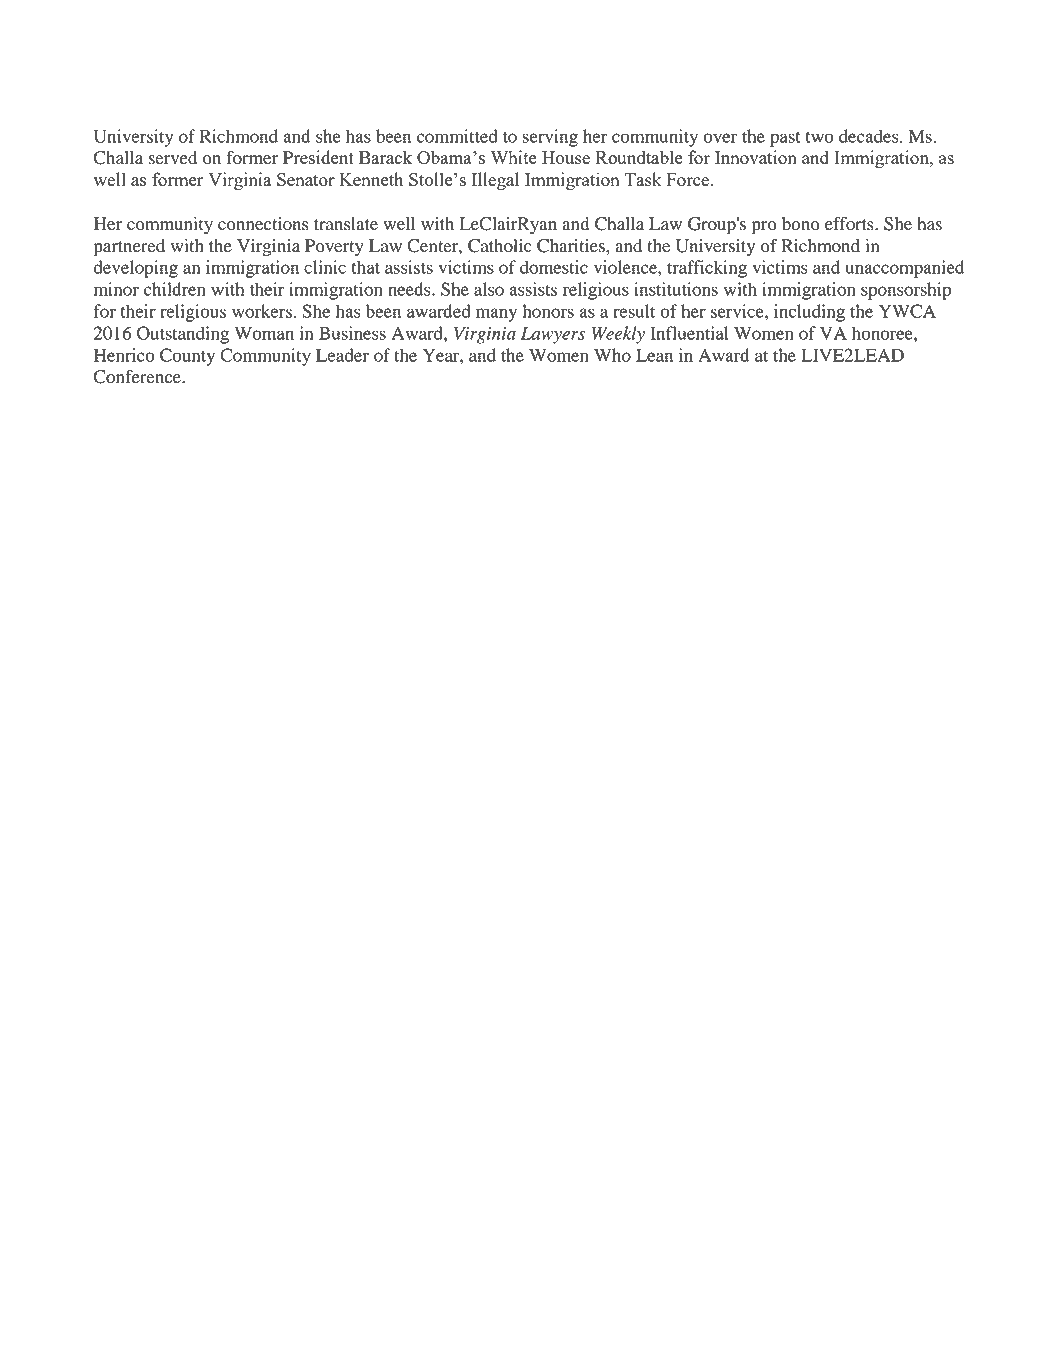 The height and width of the screenshot is (1371, 1059). Describe the element at coordinates (173, 158) in the screenshot. I see `served` at that location.
